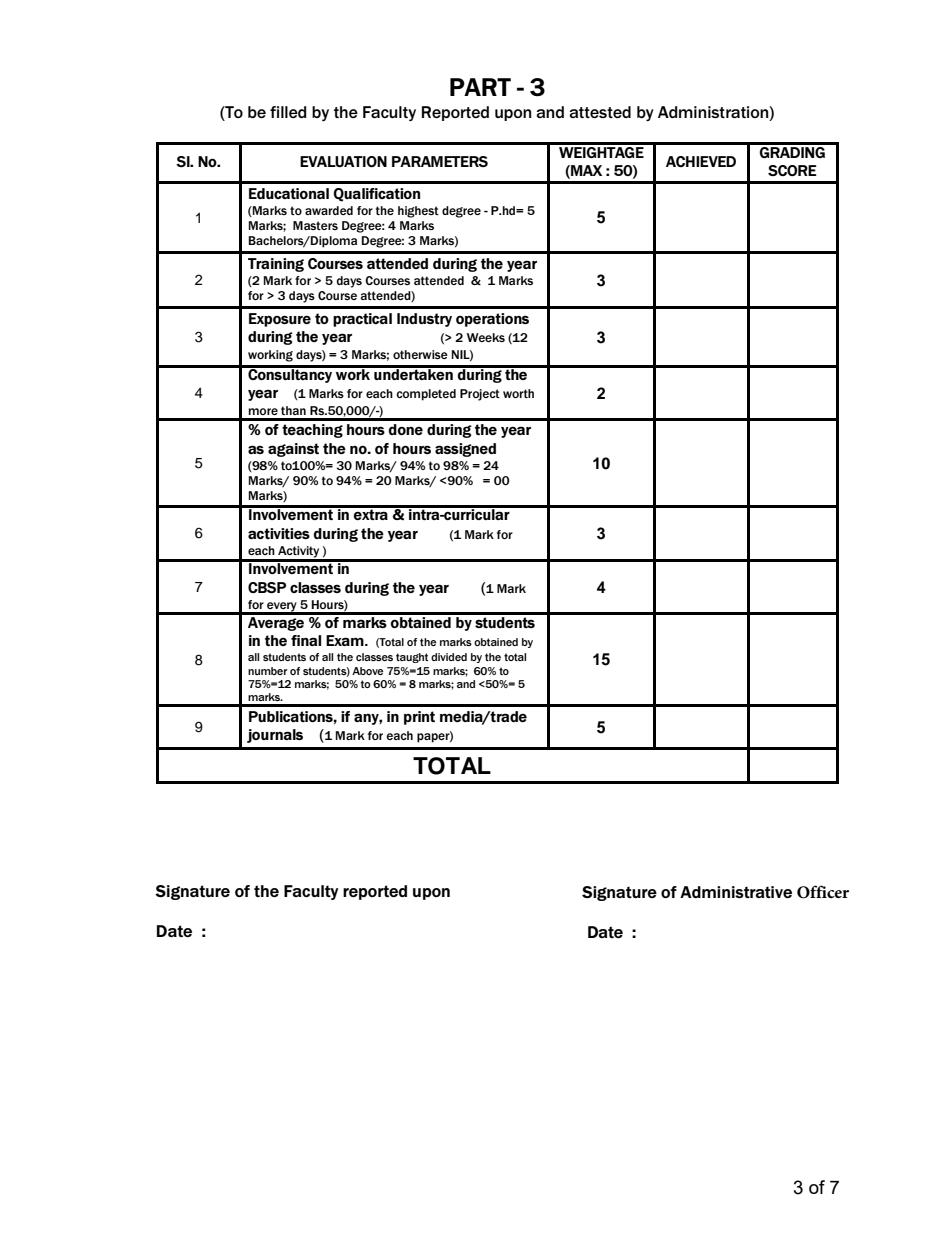  I want to click on Above, so click(367, 671).
